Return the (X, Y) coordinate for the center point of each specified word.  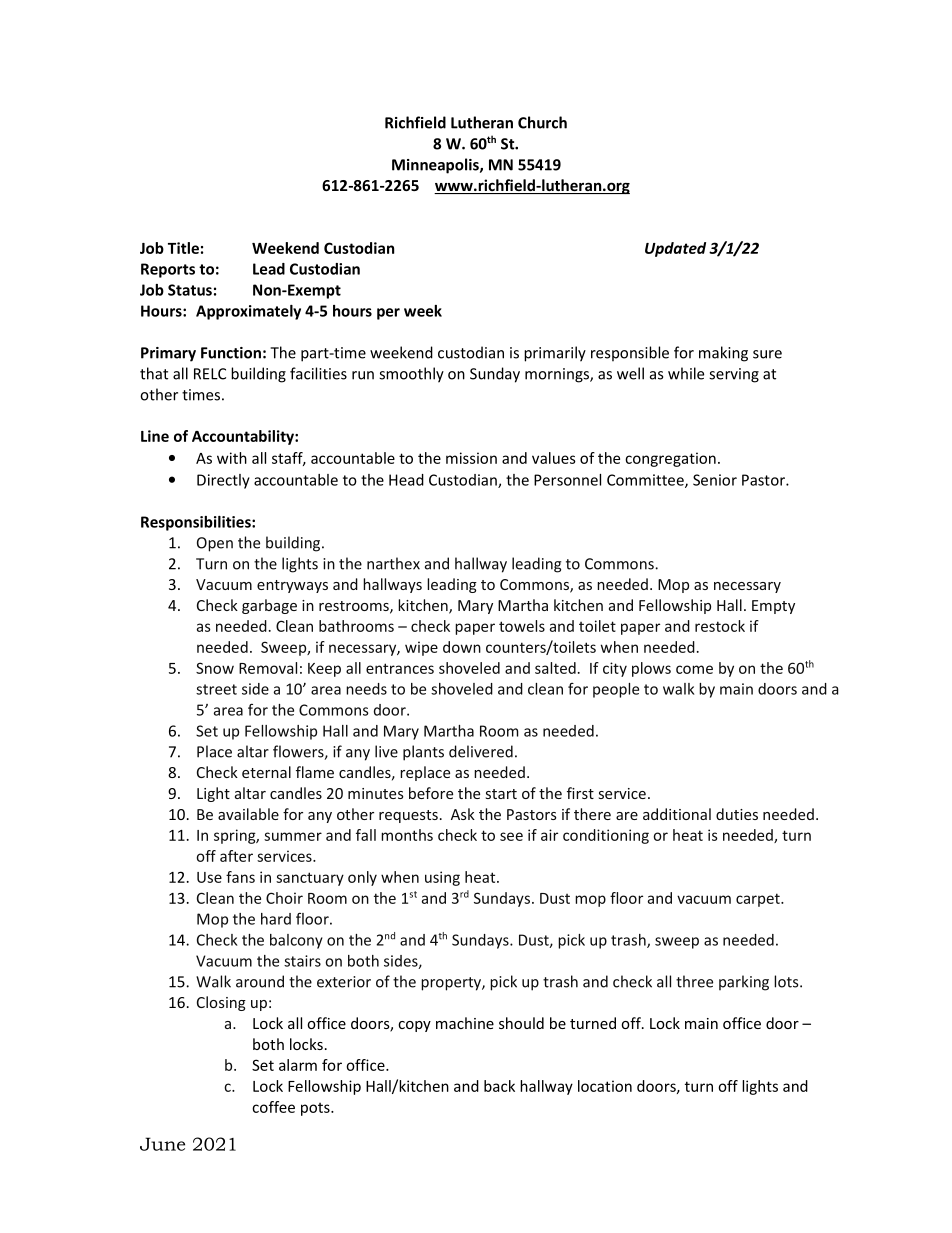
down (462, 647)
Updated (675, 249)
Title (183, 248)
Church (542, 122)
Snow (215, 668)
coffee (273, 1107)
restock (720, 626)
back (499, 1086)
